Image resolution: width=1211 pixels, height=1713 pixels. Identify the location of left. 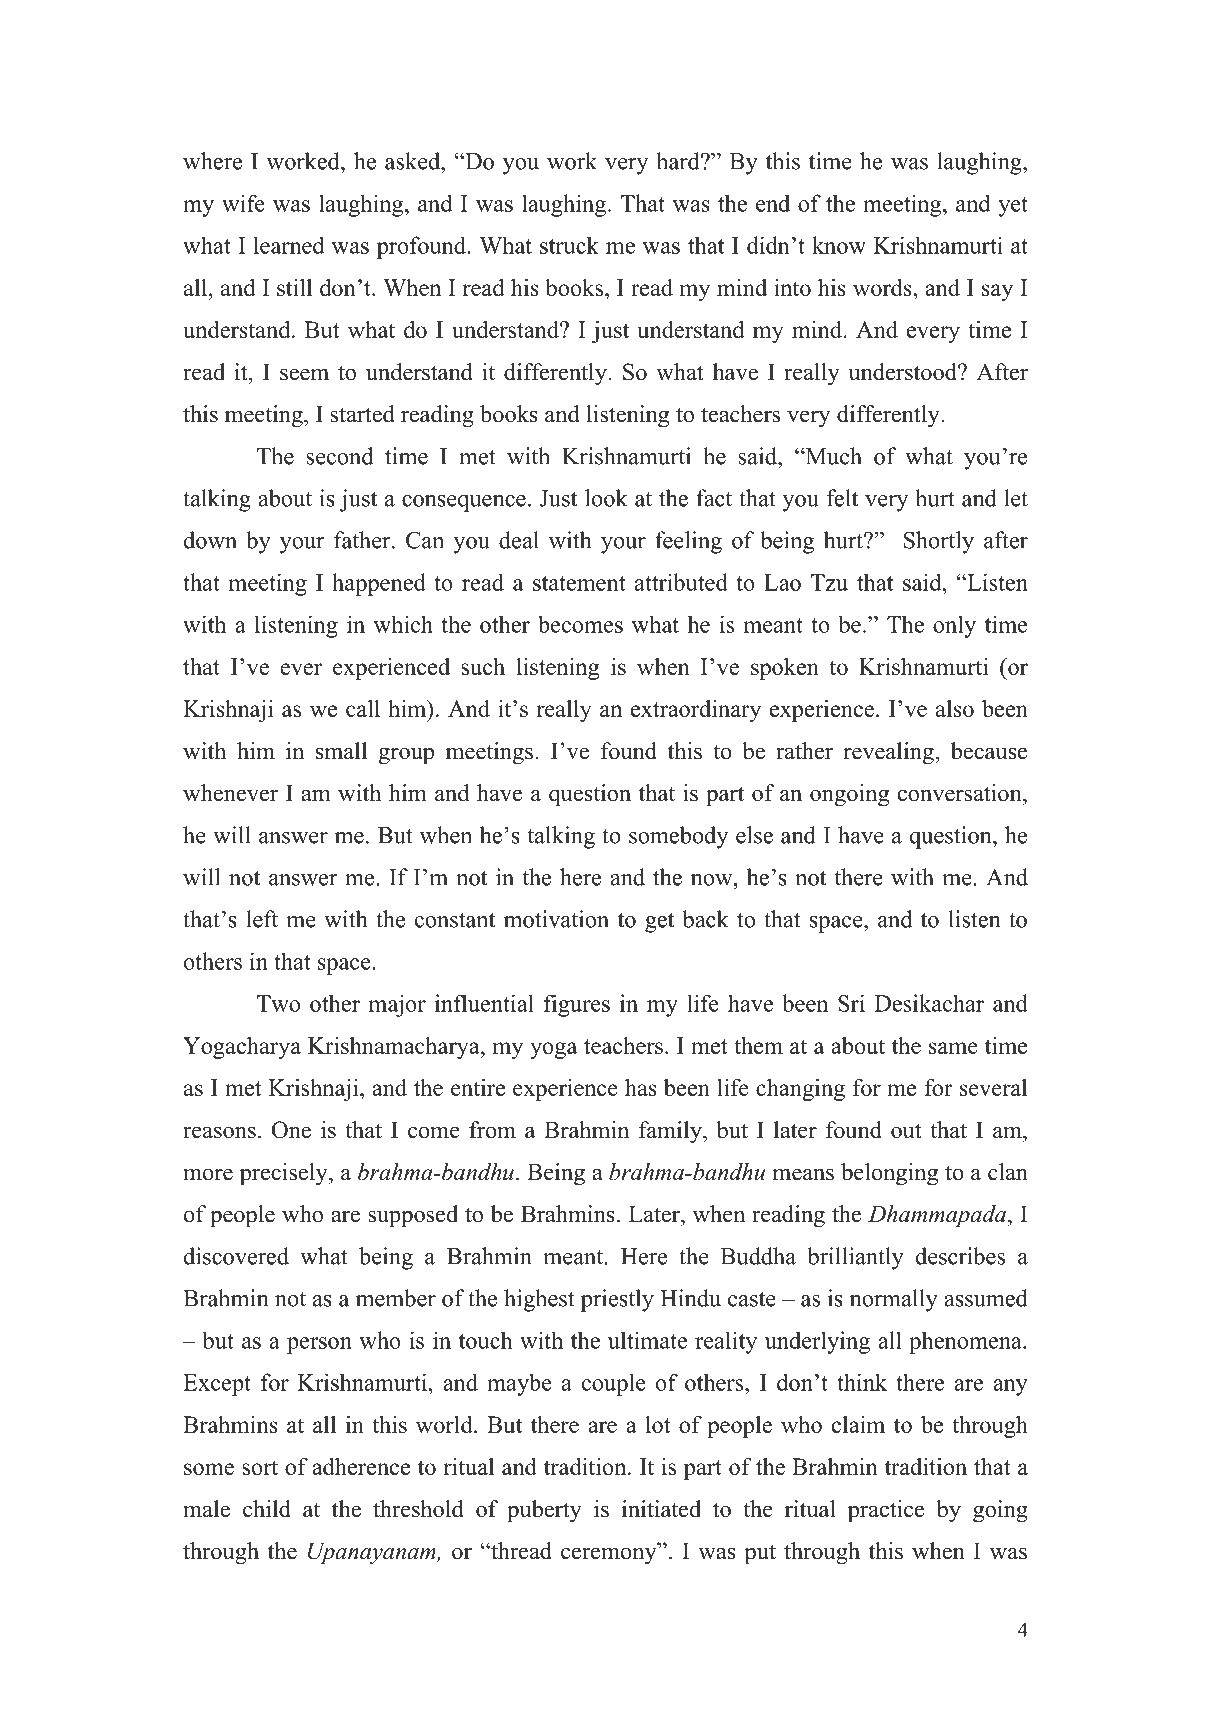
(262, 919).
